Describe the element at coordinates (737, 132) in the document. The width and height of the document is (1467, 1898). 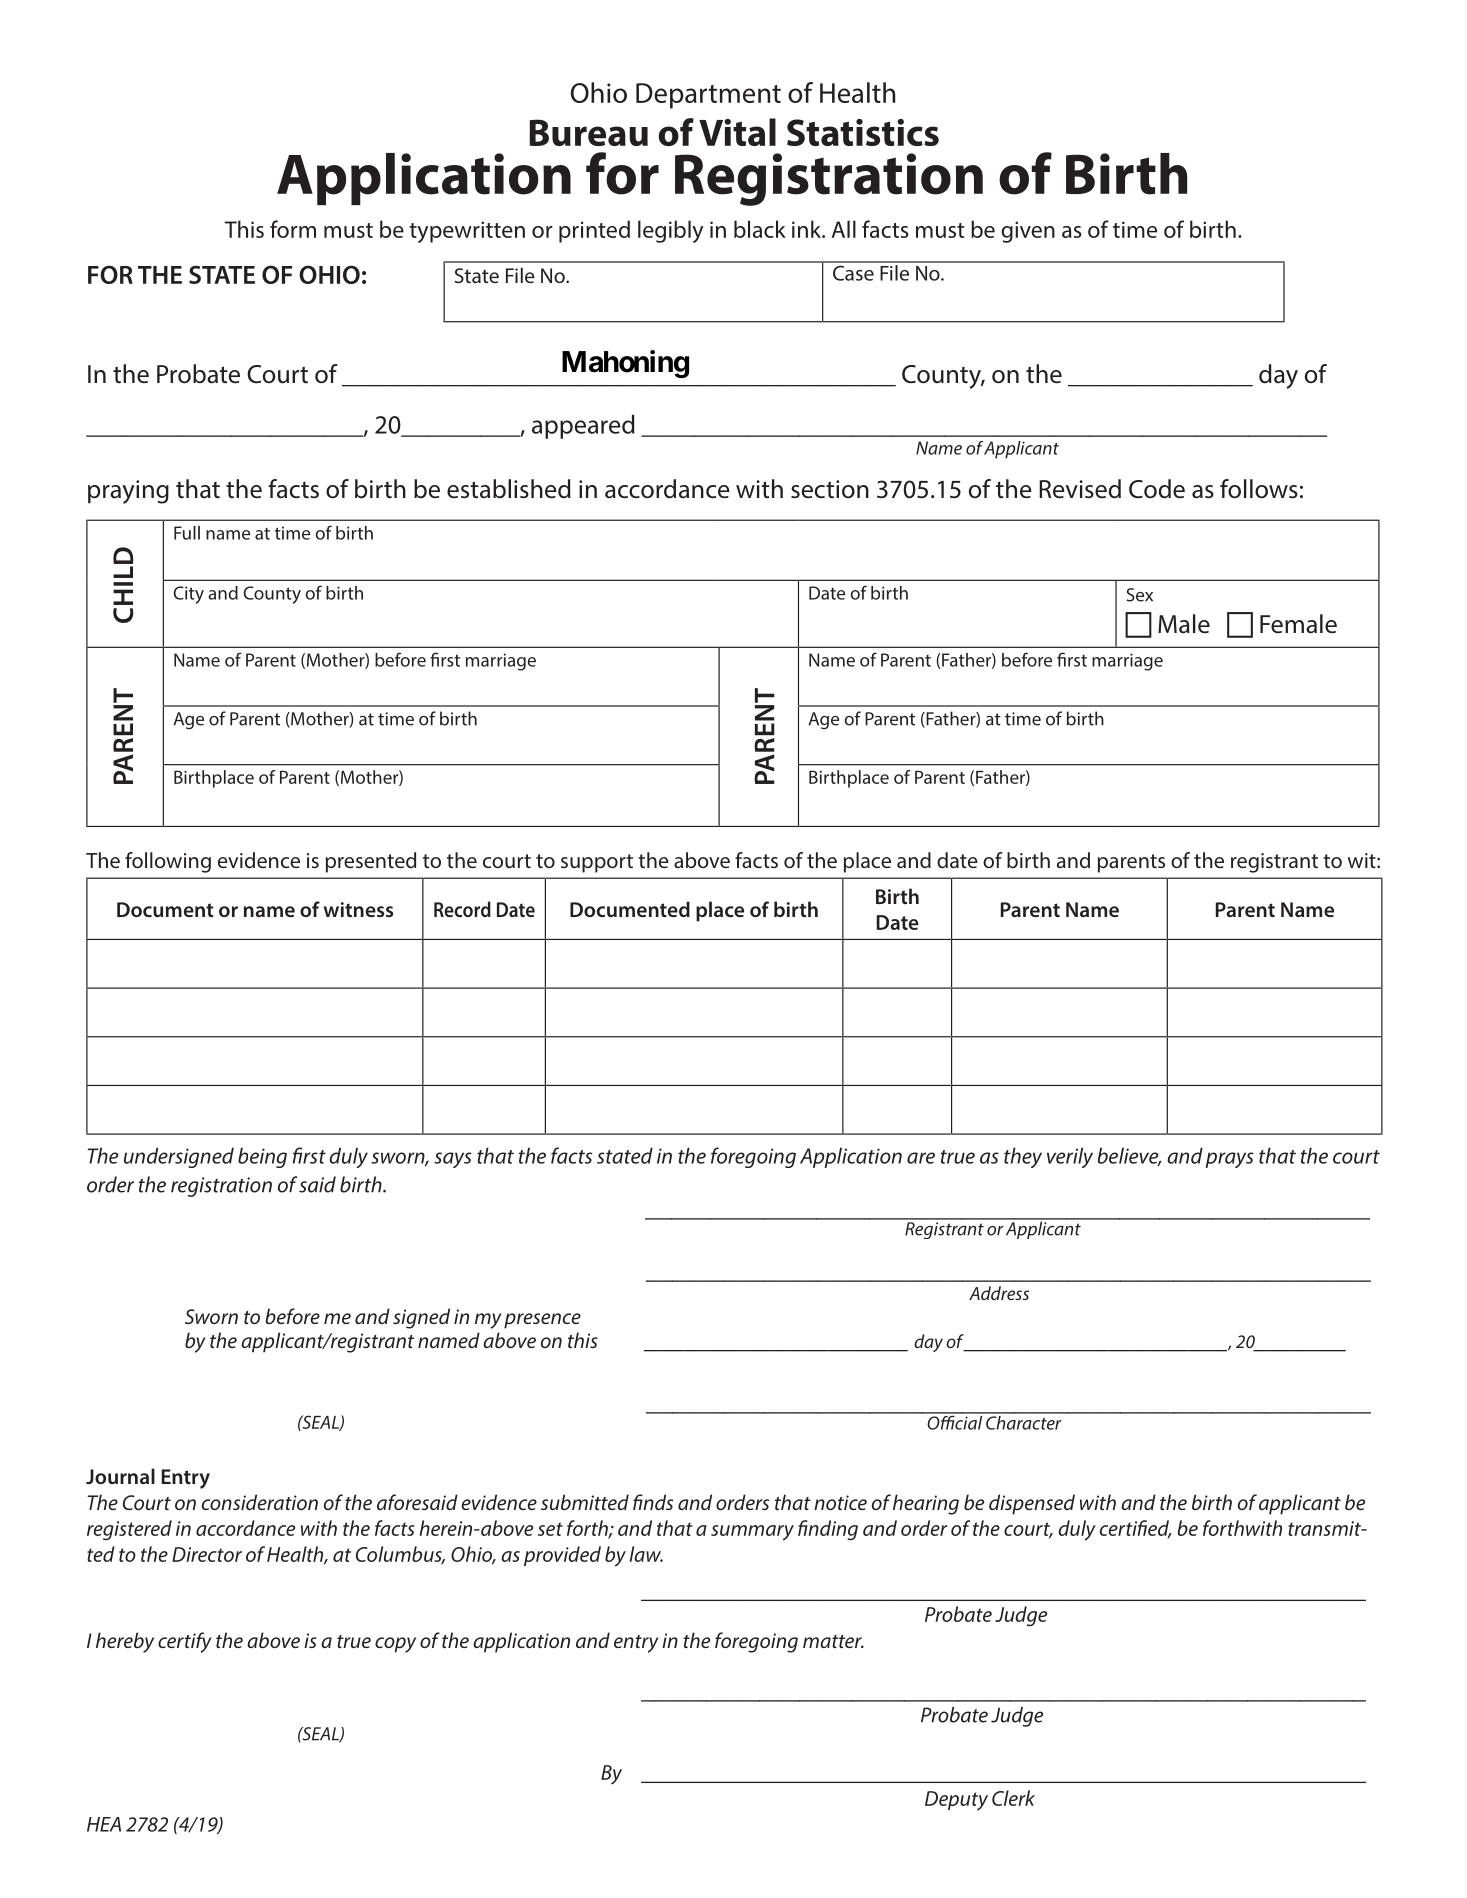
I see `Vital` at that location.
